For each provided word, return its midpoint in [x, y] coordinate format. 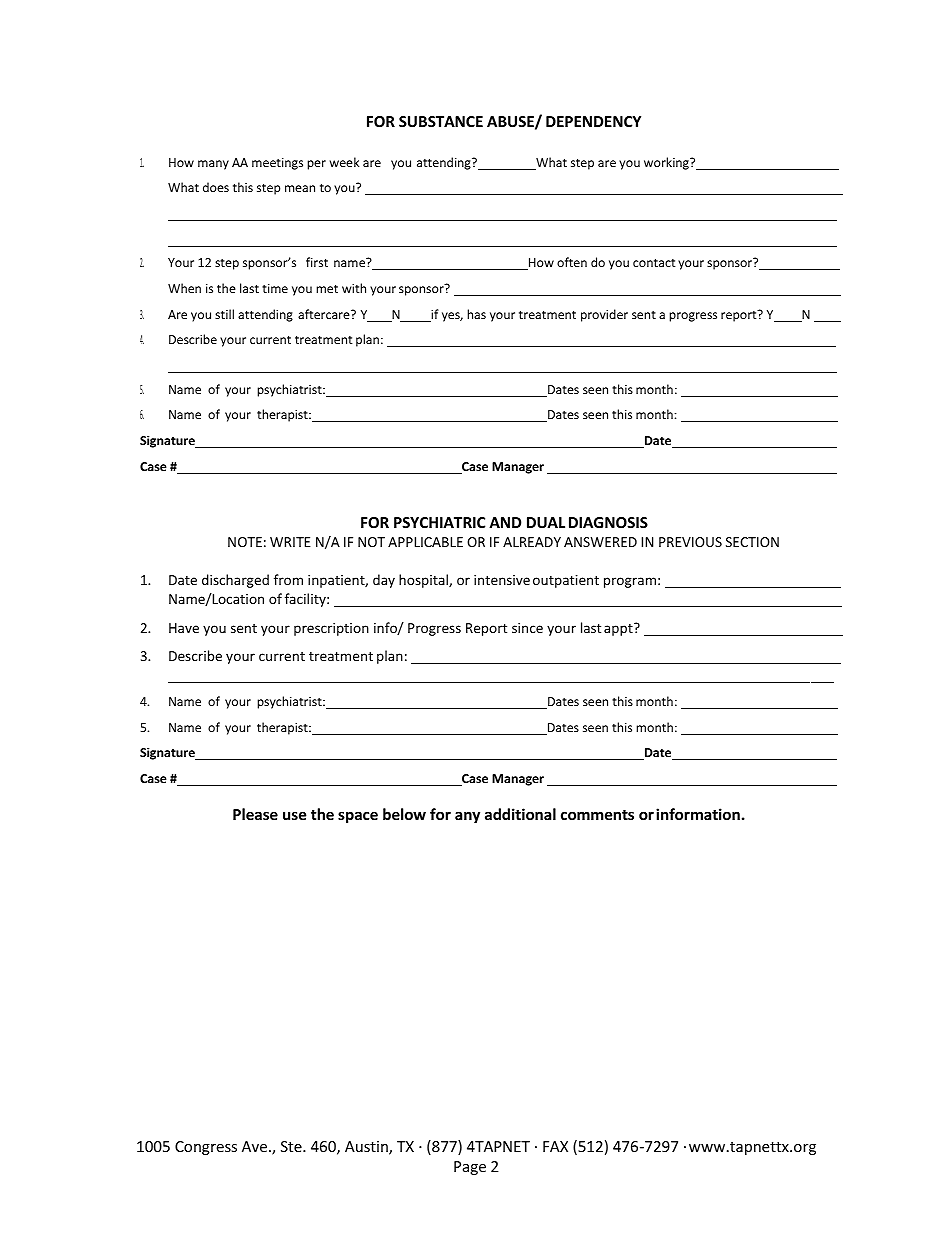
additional [520, 814]
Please [255, 814]
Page [470, 1168]
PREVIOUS [690, 542]
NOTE [245, 542]
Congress [206, 1148]
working [667, 163]
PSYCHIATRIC [439, 522]
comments [597, 815]
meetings [277, 164]
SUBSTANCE [441, 121]
